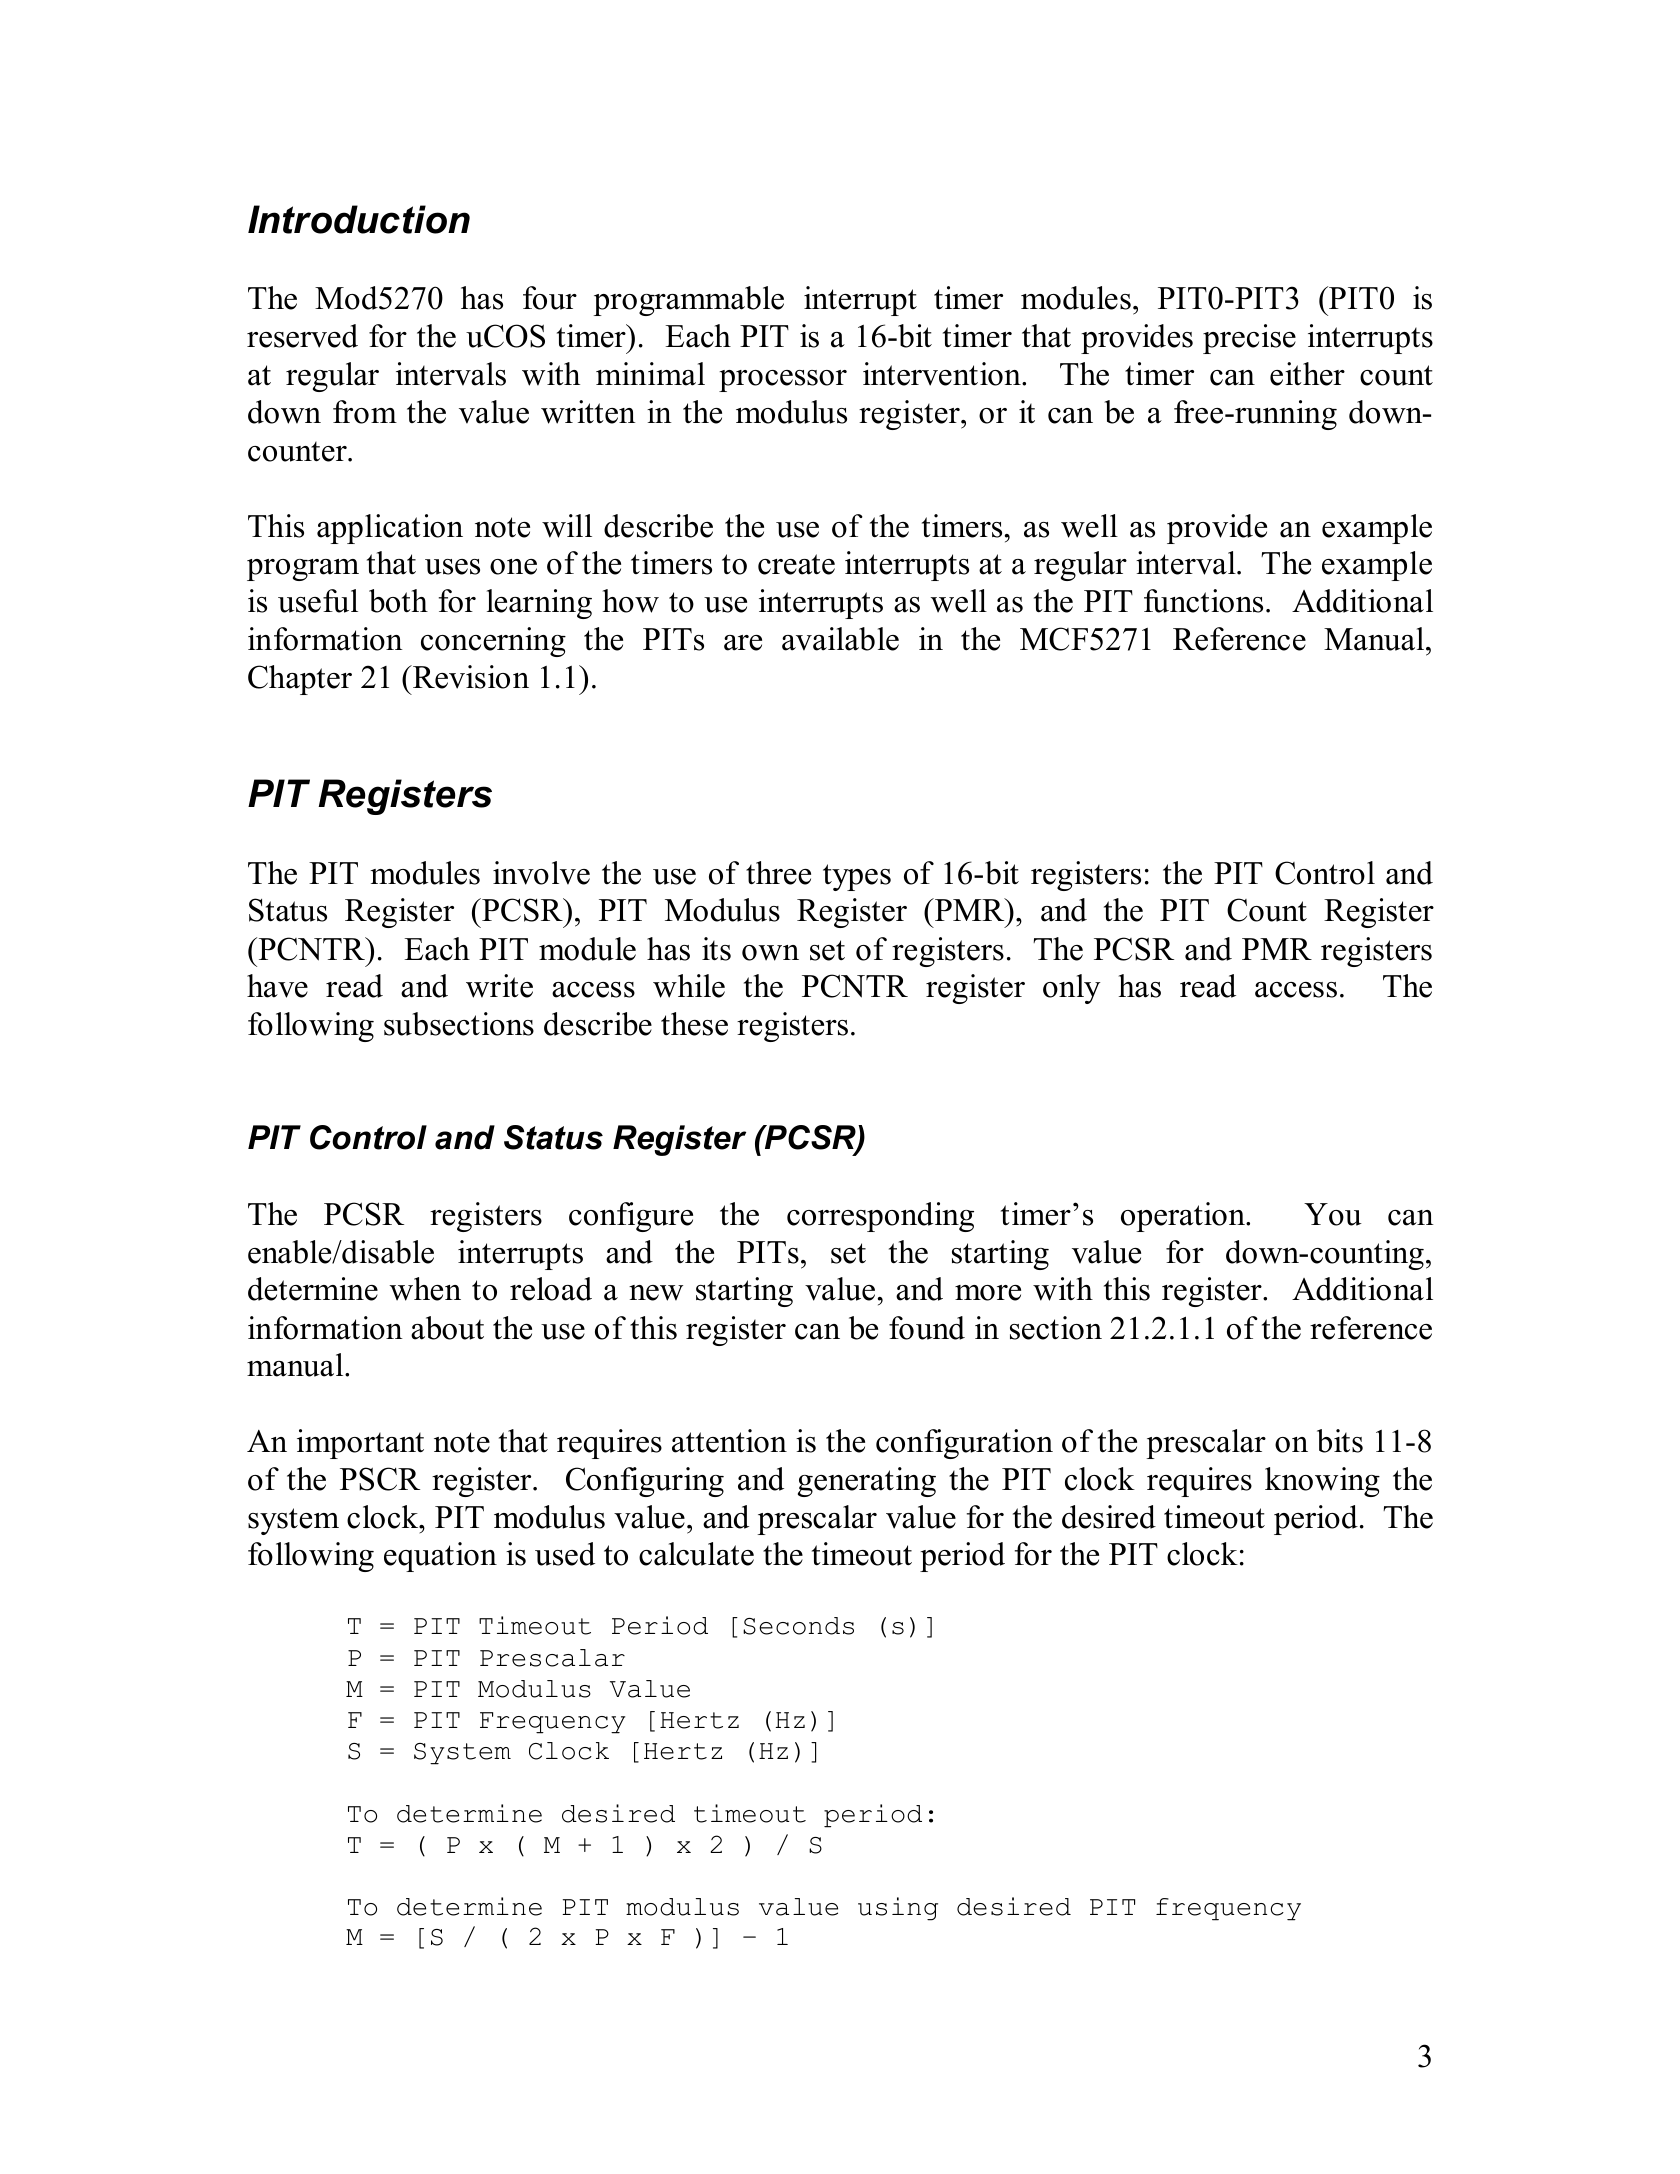  What do you see at coordinates (1322, 1482) in the screenshot?
I see `knowing` at bounding box center [1322, 1482].
